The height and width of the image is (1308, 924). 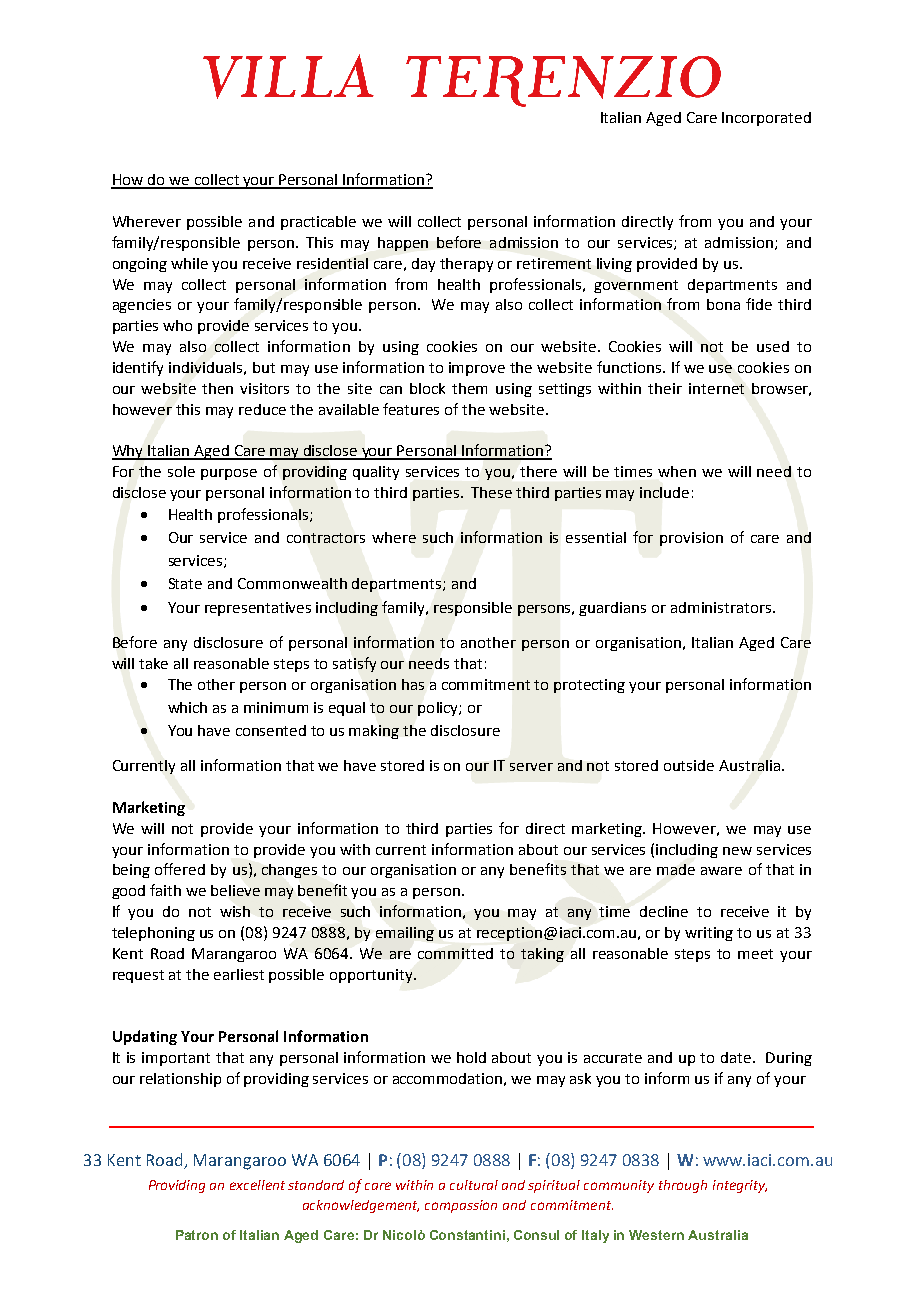 I want to click on happen, so click(x=403, y=244).
